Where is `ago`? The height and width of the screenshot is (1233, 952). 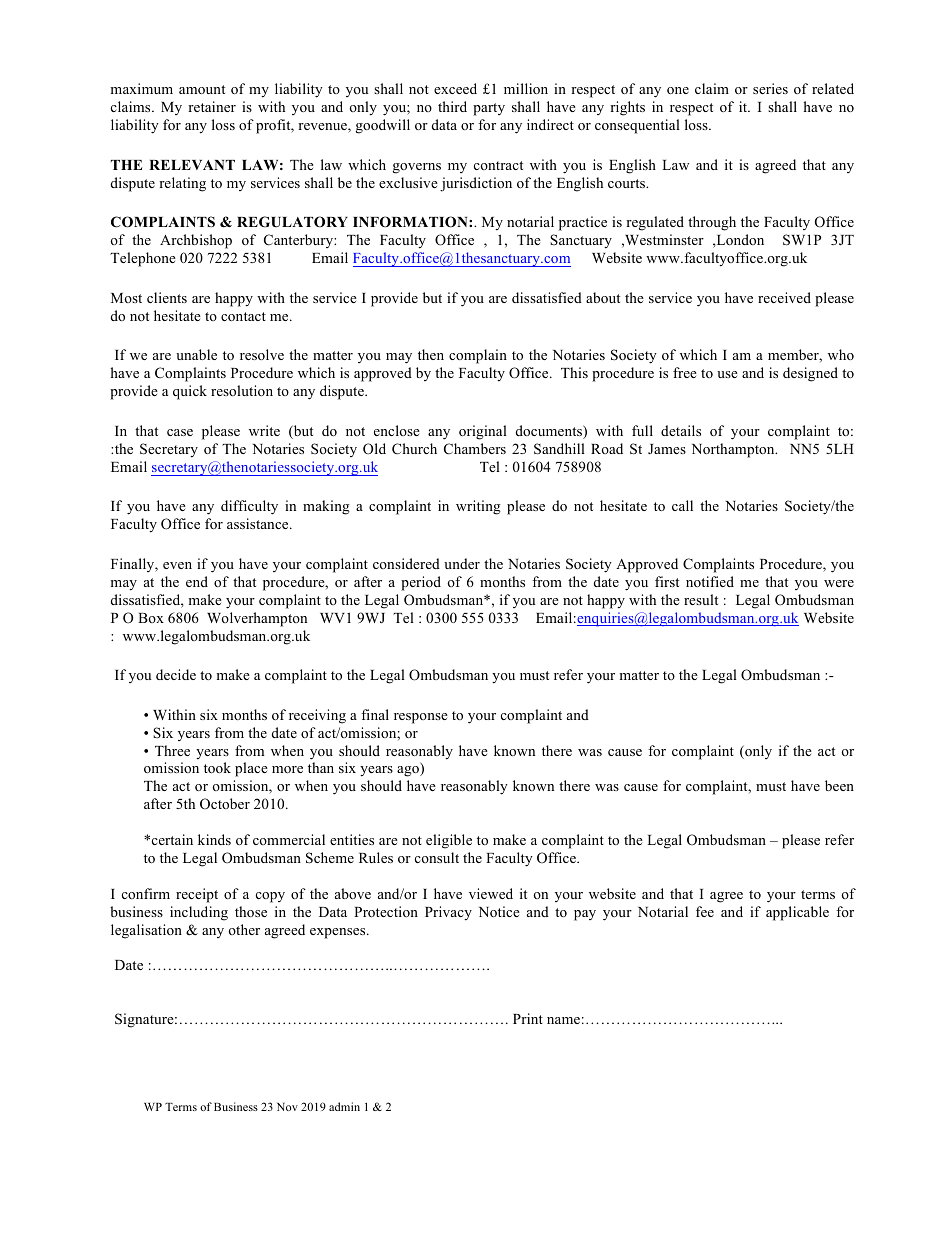
ago is located at coordinates (409, 771).
